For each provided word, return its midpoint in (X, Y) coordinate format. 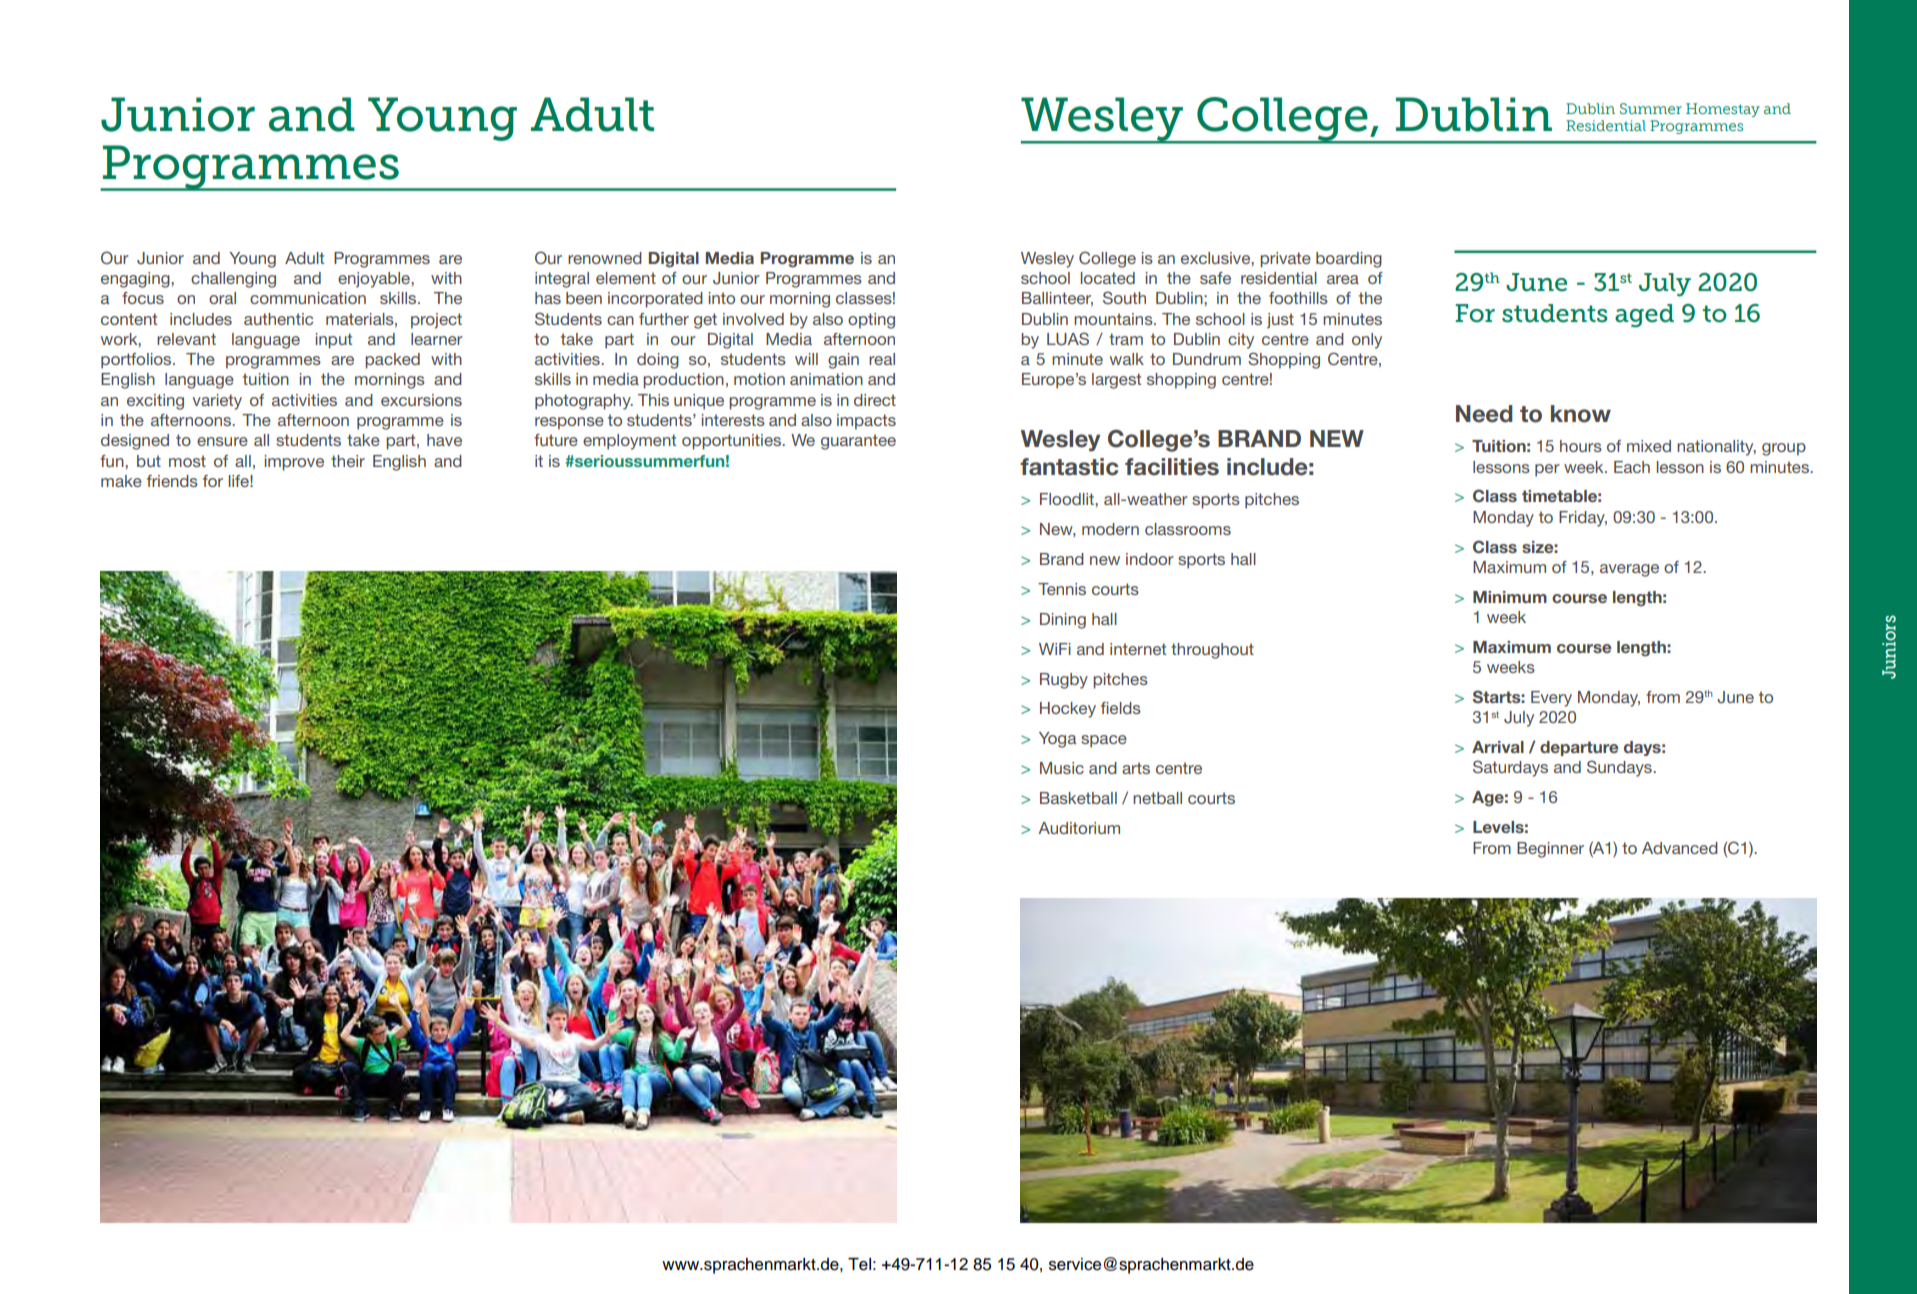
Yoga (1057, 740)
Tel (859, 1264)
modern (1110, 529)
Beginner (1550, 850)
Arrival (1498, 747)
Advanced (1680, 848)
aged (1644, 316)
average (1629, 570)
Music (1062, 768)
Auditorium (1079, 828)
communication (308, 298)
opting (871, 321)
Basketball (1078, 798)
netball (1157, 798)
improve (294, 463)
